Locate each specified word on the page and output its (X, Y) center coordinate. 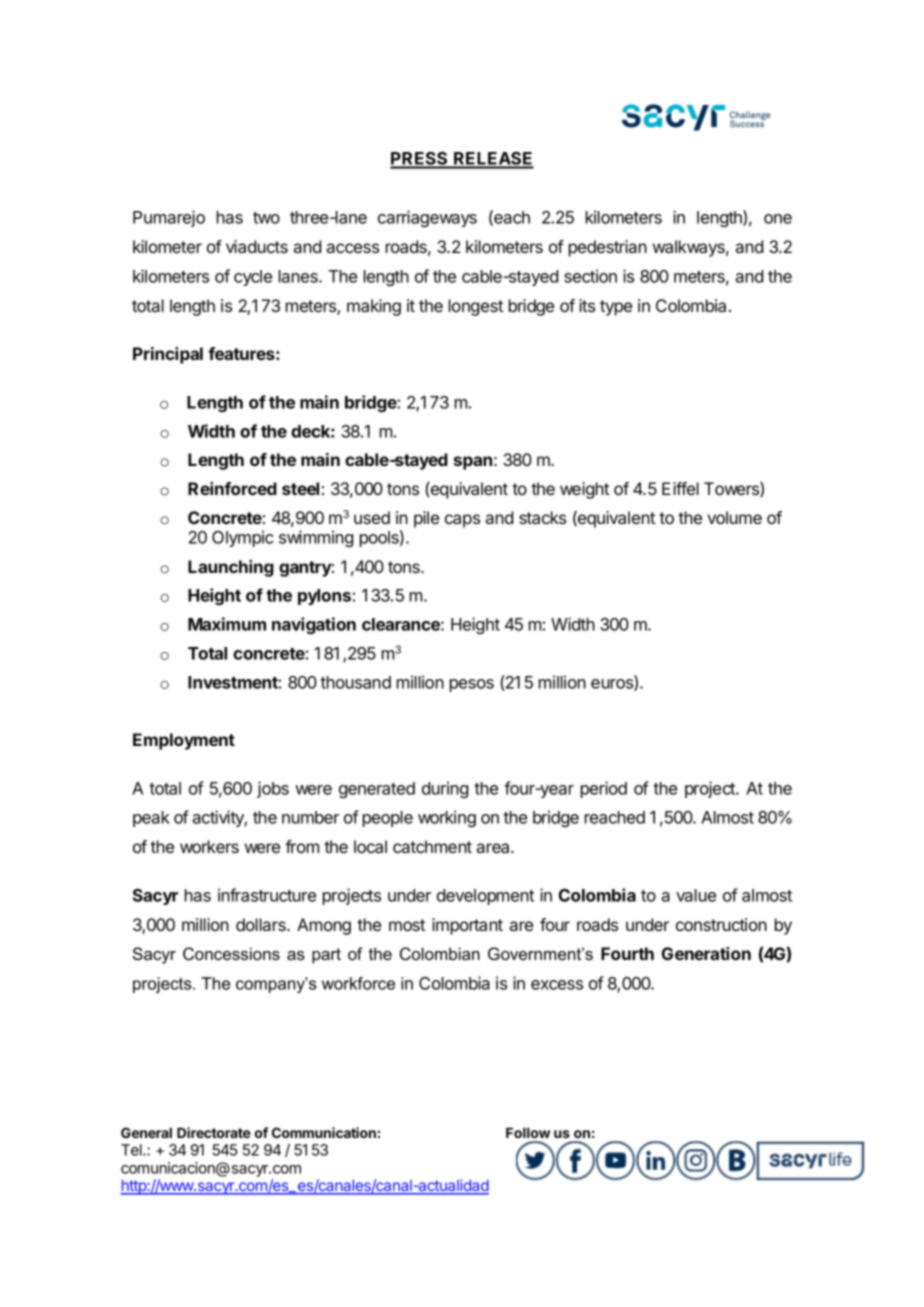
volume (734, 517)
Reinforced (232, 488)
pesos (472, 685)
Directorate (214, 1132)
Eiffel (680, 488)
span (473, 463)
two (266, 218)
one (778, 219)
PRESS (420, 160)
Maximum (227, 624)
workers (209, 846)
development (485, 897)
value (696, 895)
